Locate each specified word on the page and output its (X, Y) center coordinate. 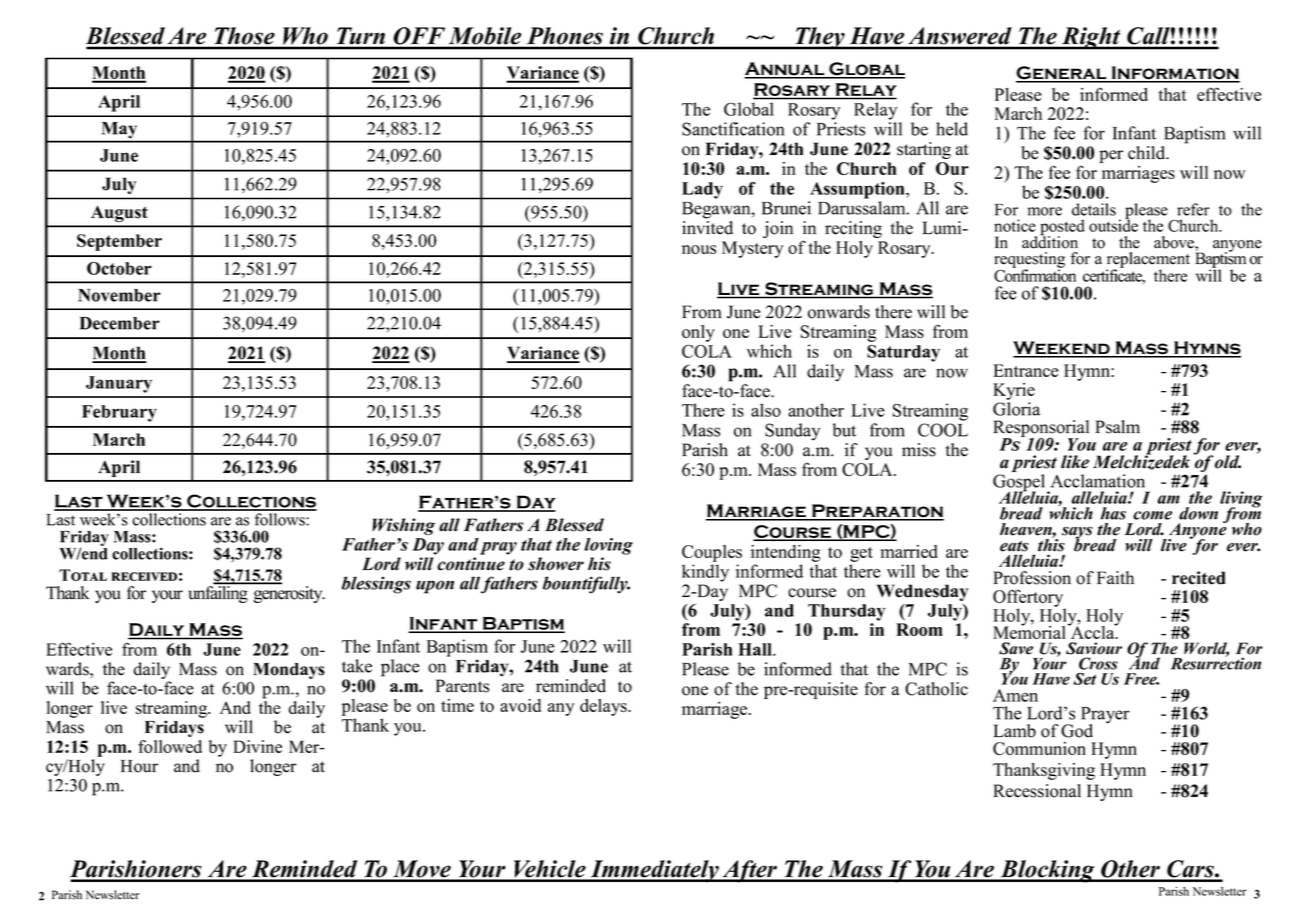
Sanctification (733, 129)
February (119, 413)
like (1075, 462)
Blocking (1047, 871)
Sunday (792, 432)
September (119, 242)
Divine (257, 746)
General (1062, 74)
